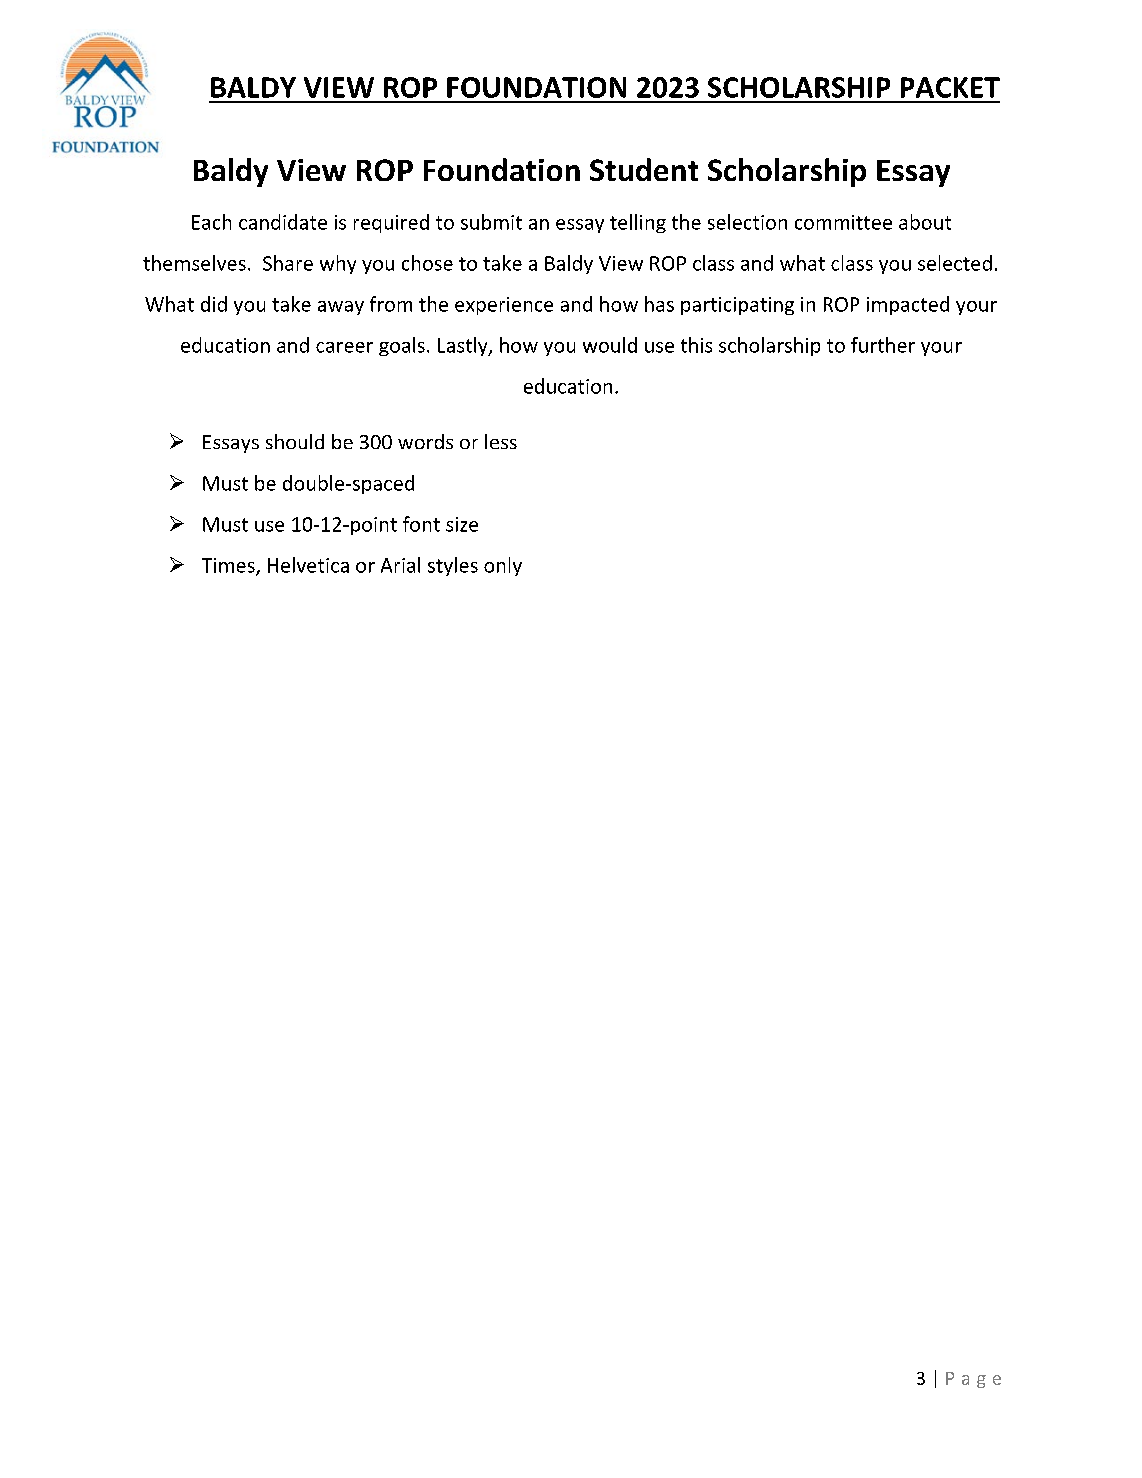 This screenshot has height=1478, width=1142. Describe the element at coordinates (644, 169) in the screenshot. I see `Student` at that location.
